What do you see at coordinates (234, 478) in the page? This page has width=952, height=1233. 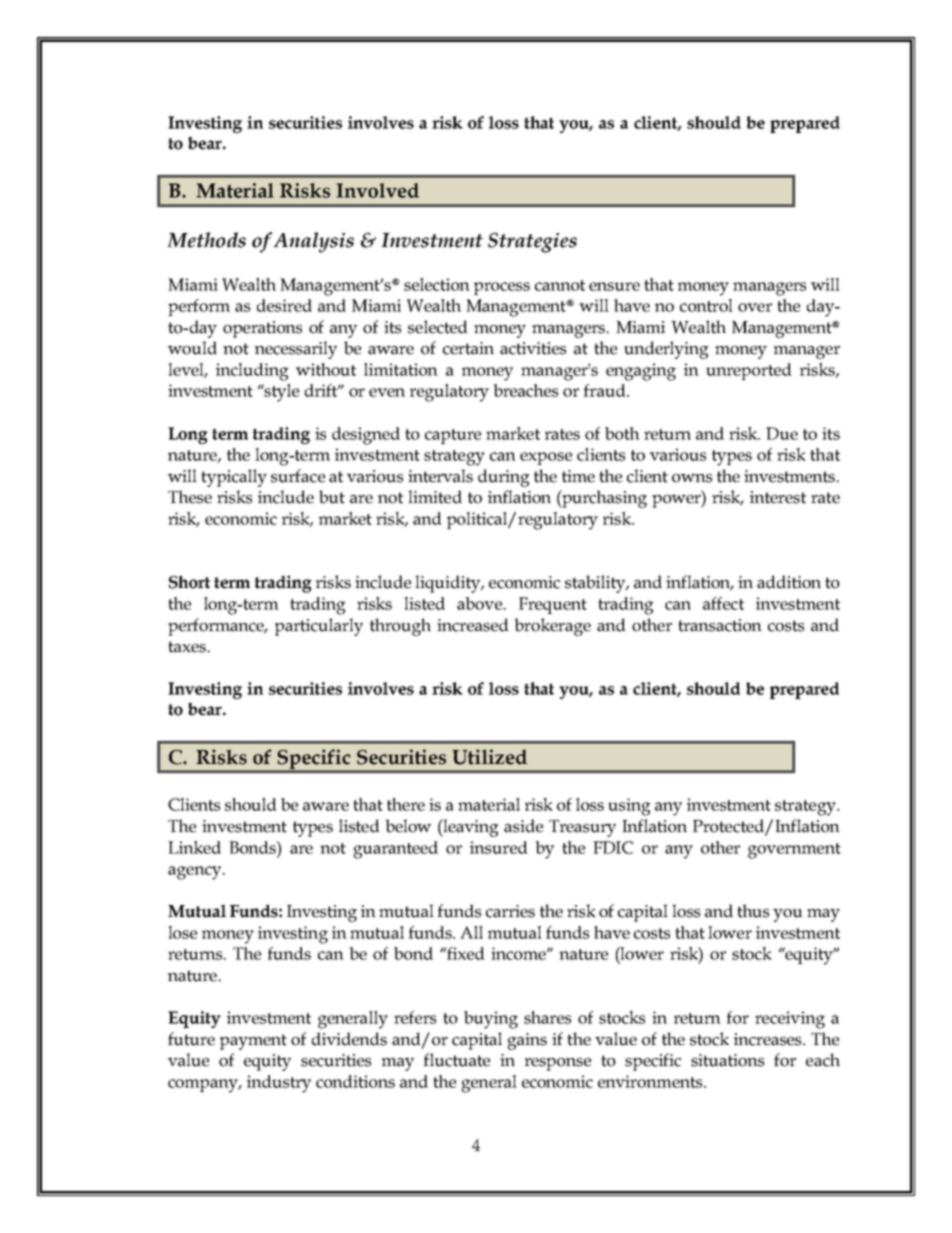 I see `typically` at bounding box center [234, 478].
